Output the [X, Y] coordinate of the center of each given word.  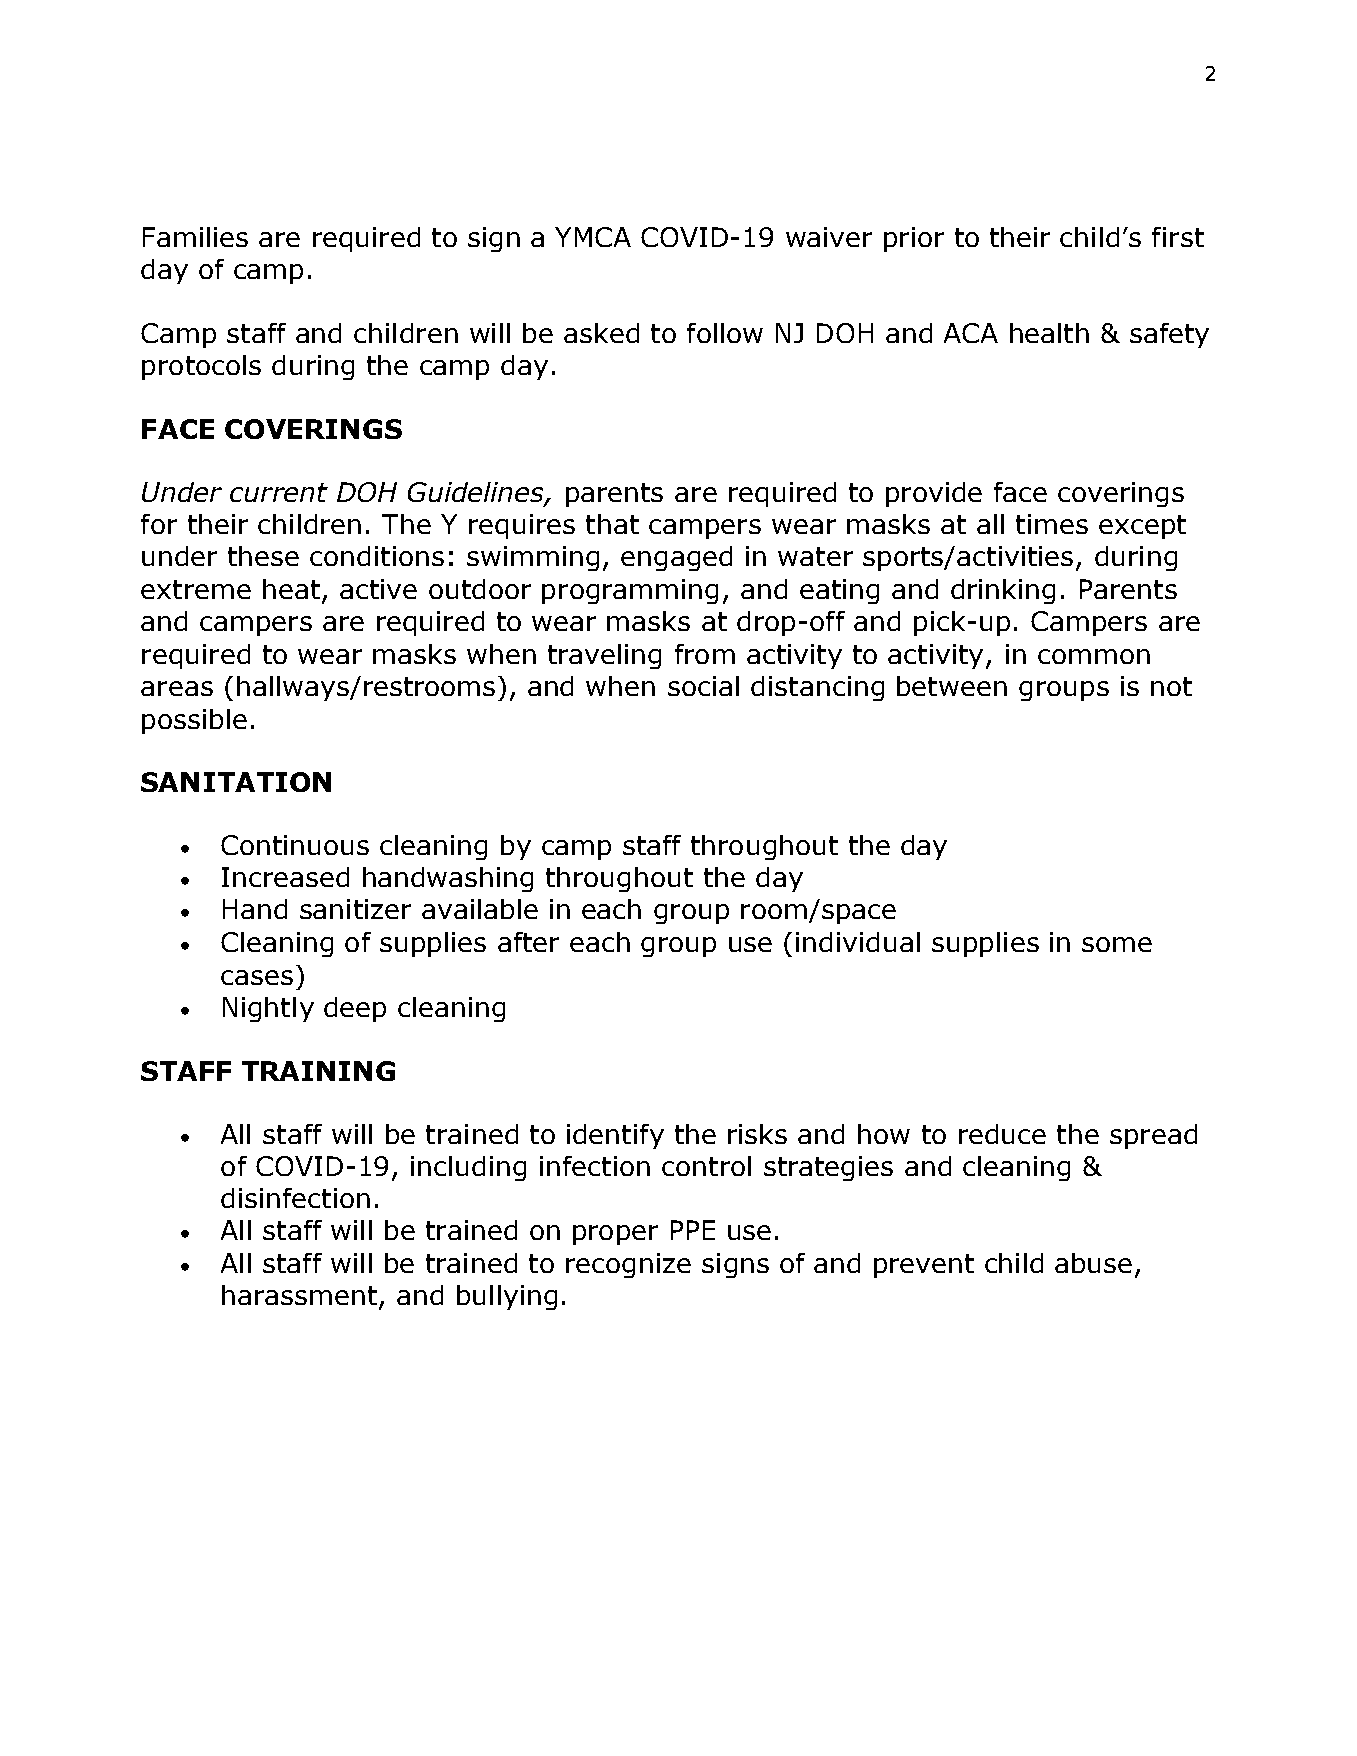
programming [630, 591]
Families [195, 237]
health [1049, 333]
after [528, 942]
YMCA [593, 237]
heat [291, 589]
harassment [299, 1295]
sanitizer [355, 909]
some [1117, 944]
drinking [1003, 591]
